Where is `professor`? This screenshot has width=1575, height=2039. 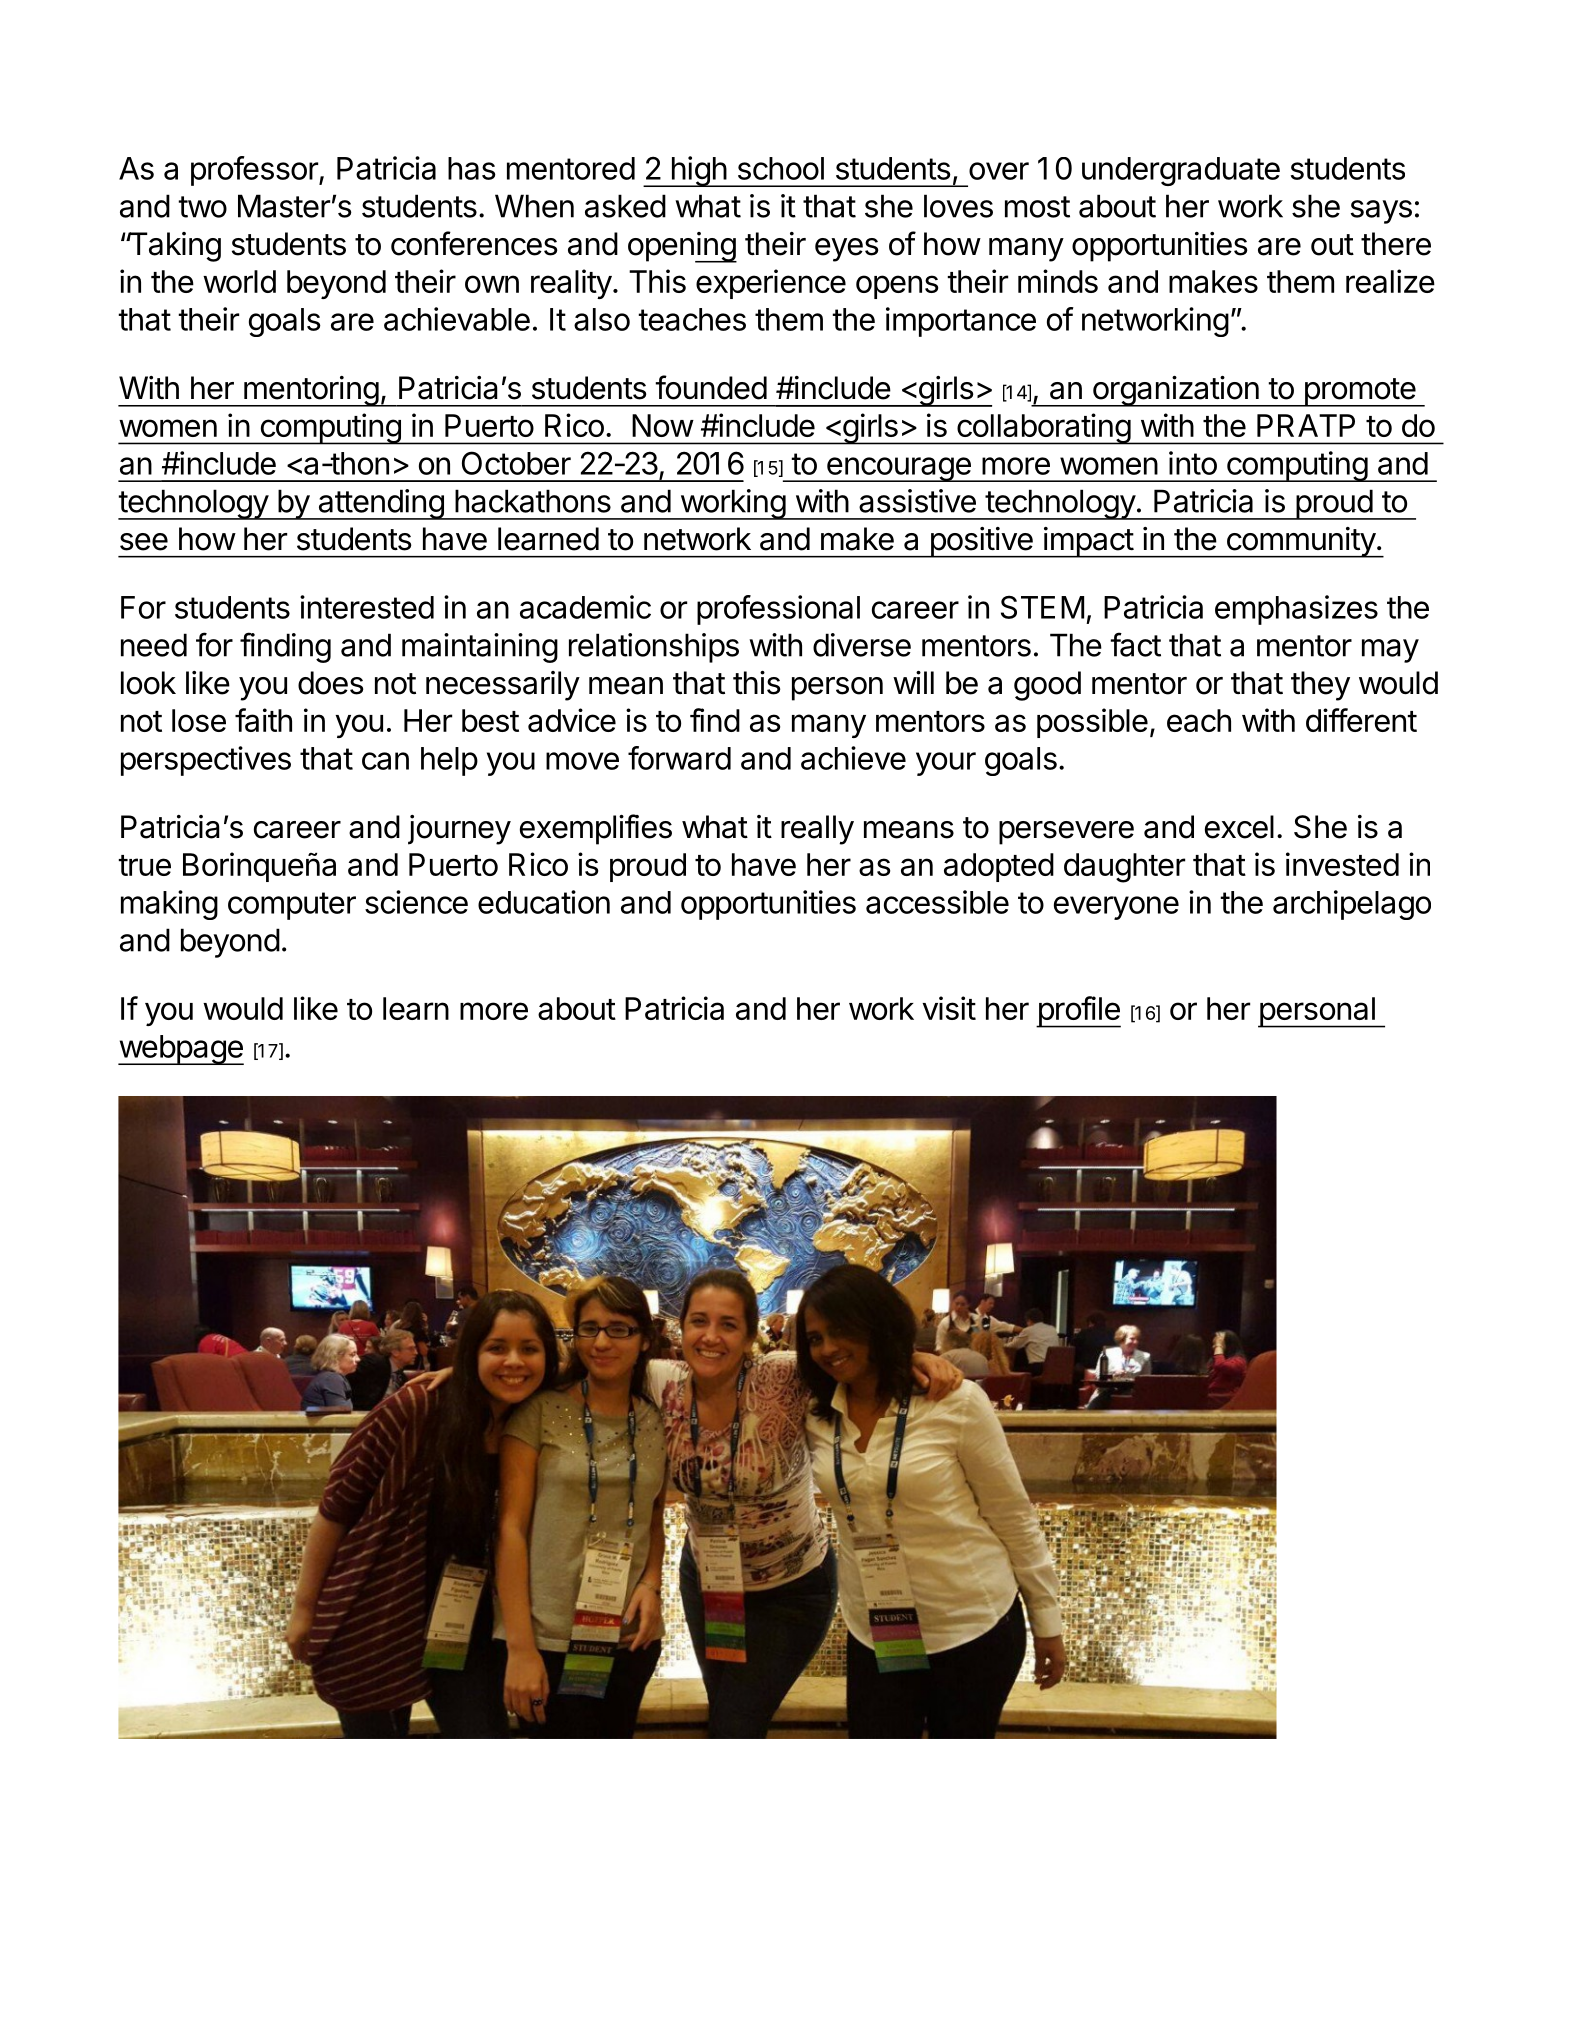 professor is located at coordinates (255, 171).
